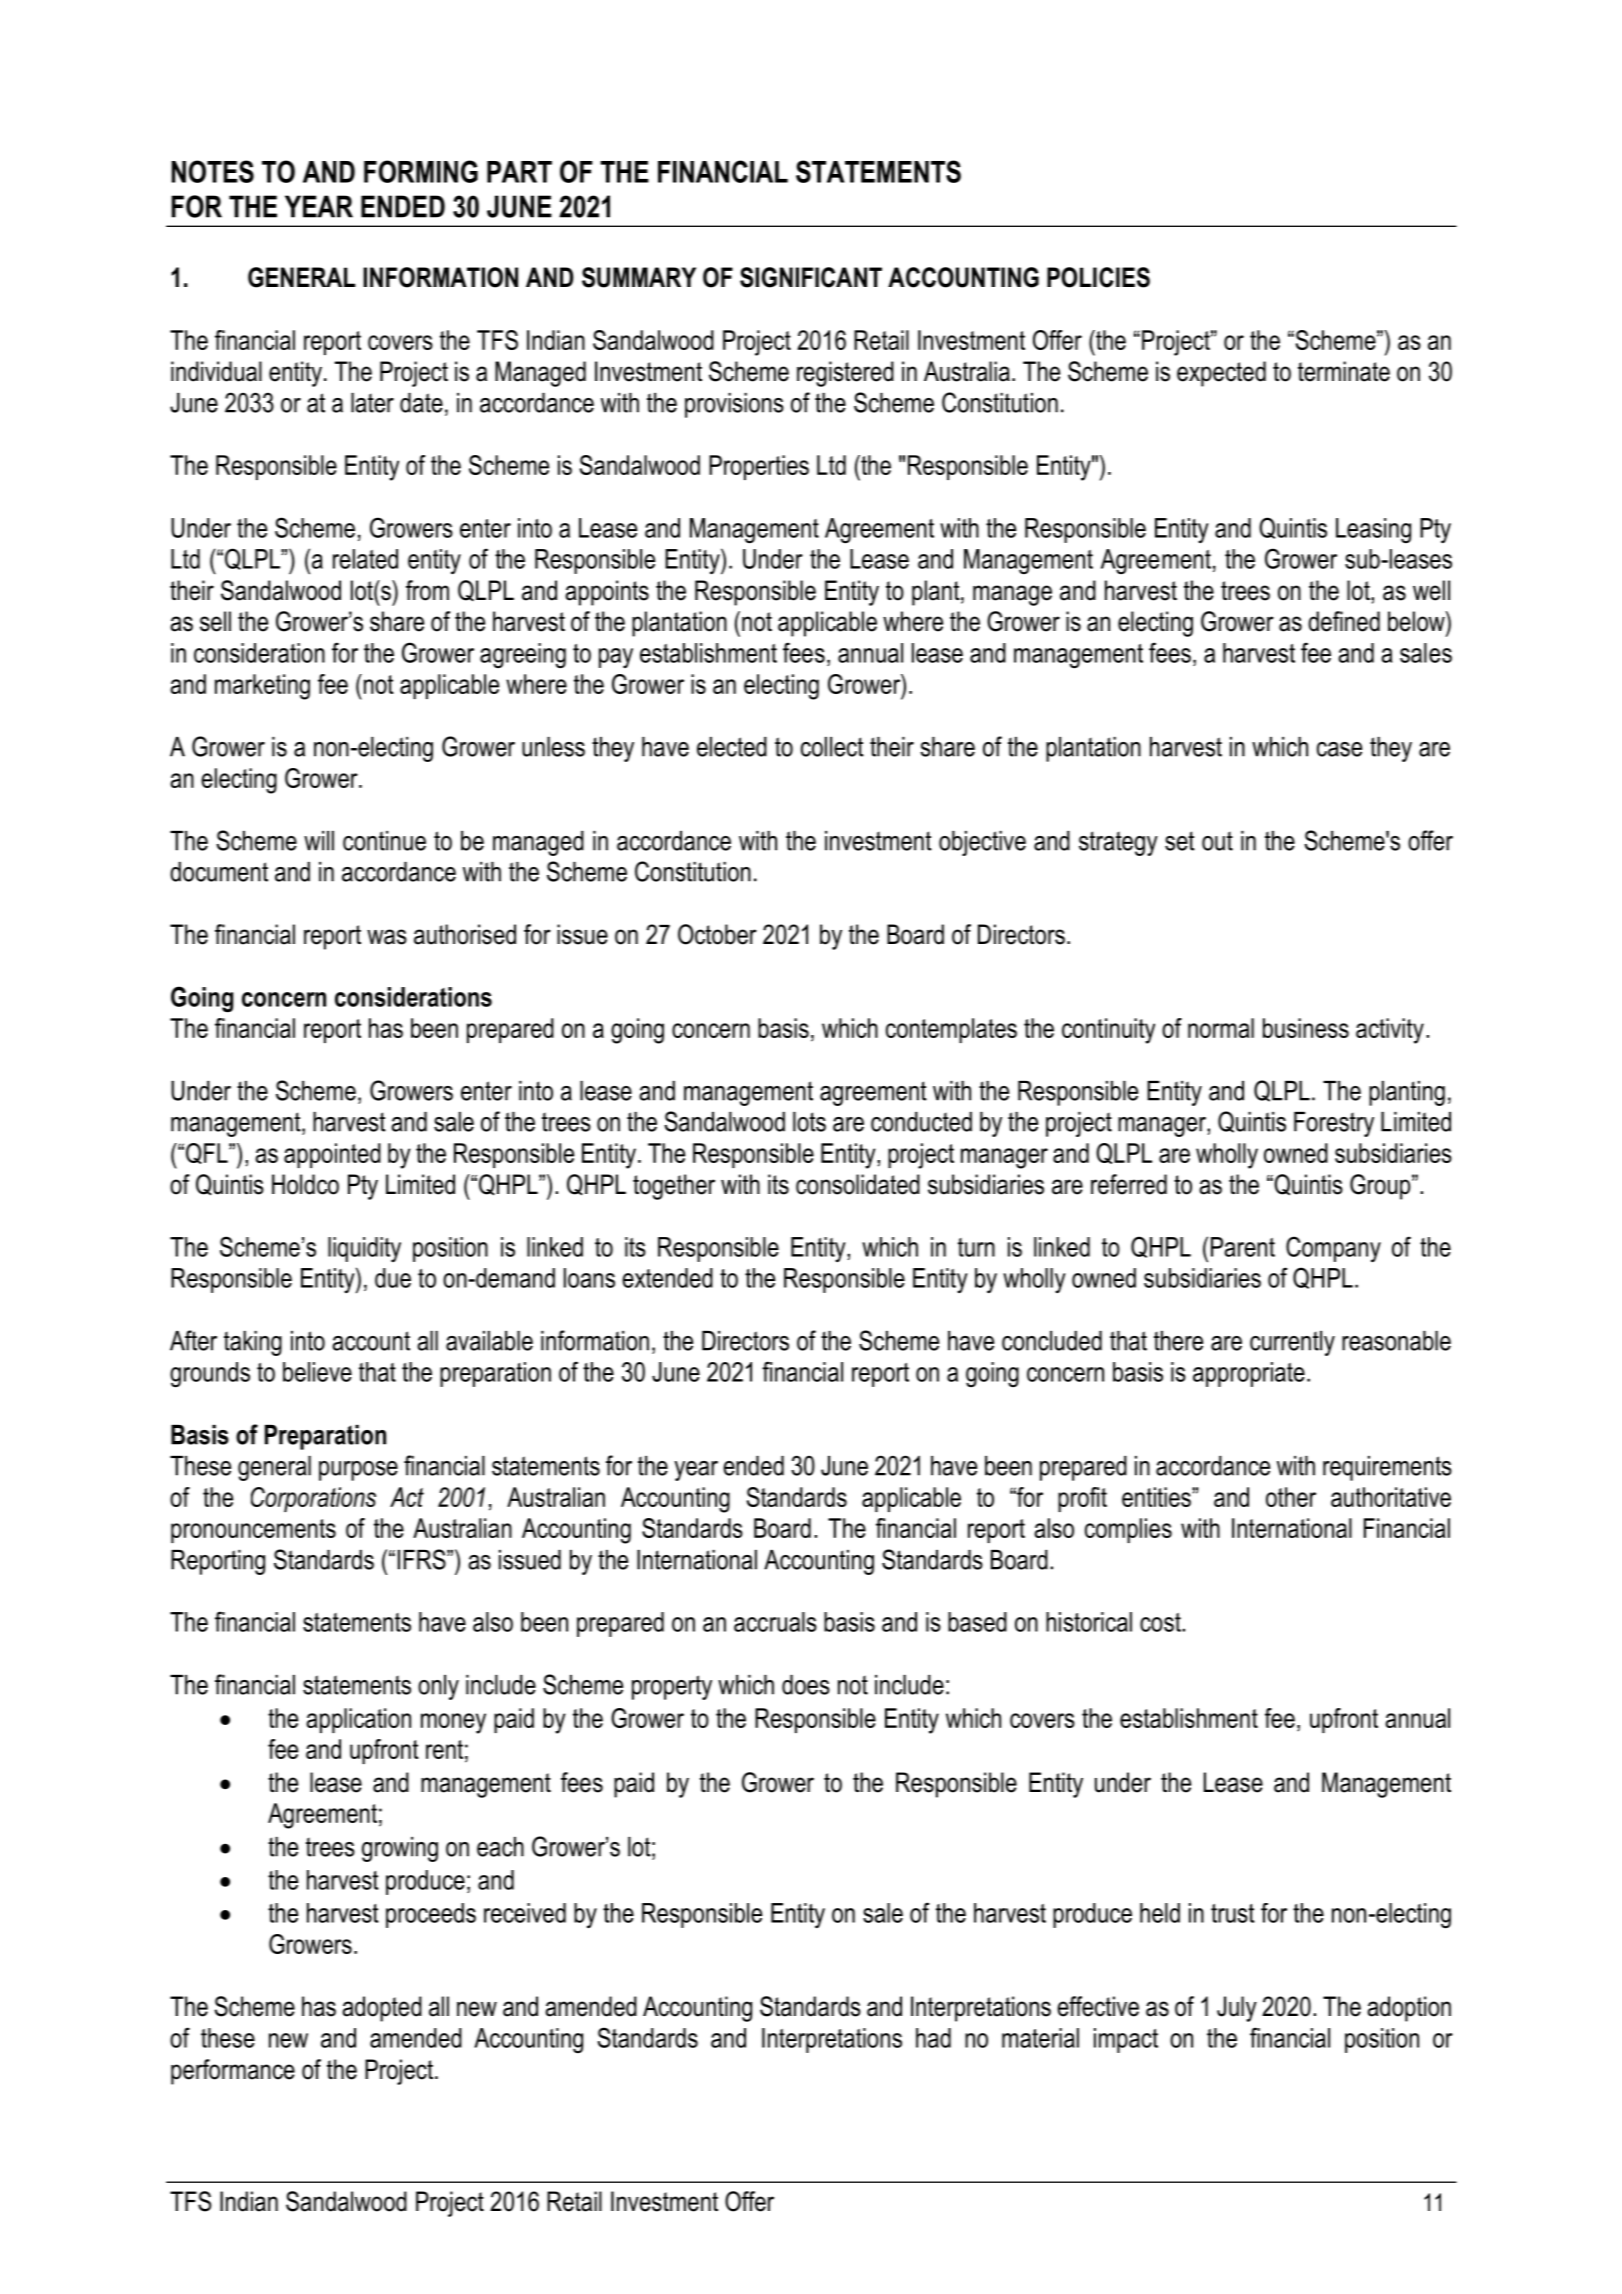 The height and width of the screenshot is (2294, 1622). Describe the element at coordinates (332, 1155) in the screenshot. I see `appointed` at that location.
